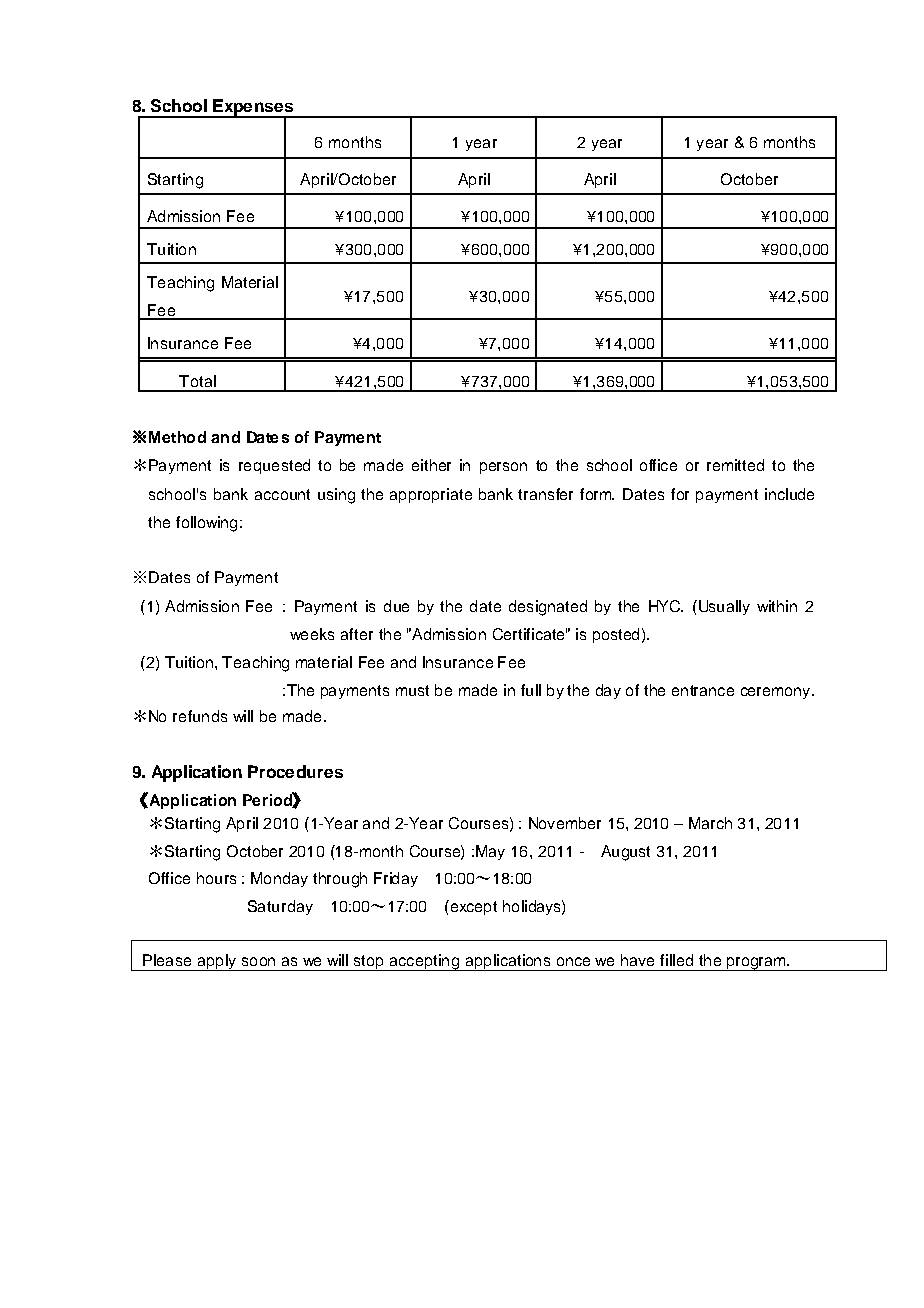 The image size is (924, 1308). Describe the element at coordinates (789, 494) in the screenshot. I see `include` at that location.
